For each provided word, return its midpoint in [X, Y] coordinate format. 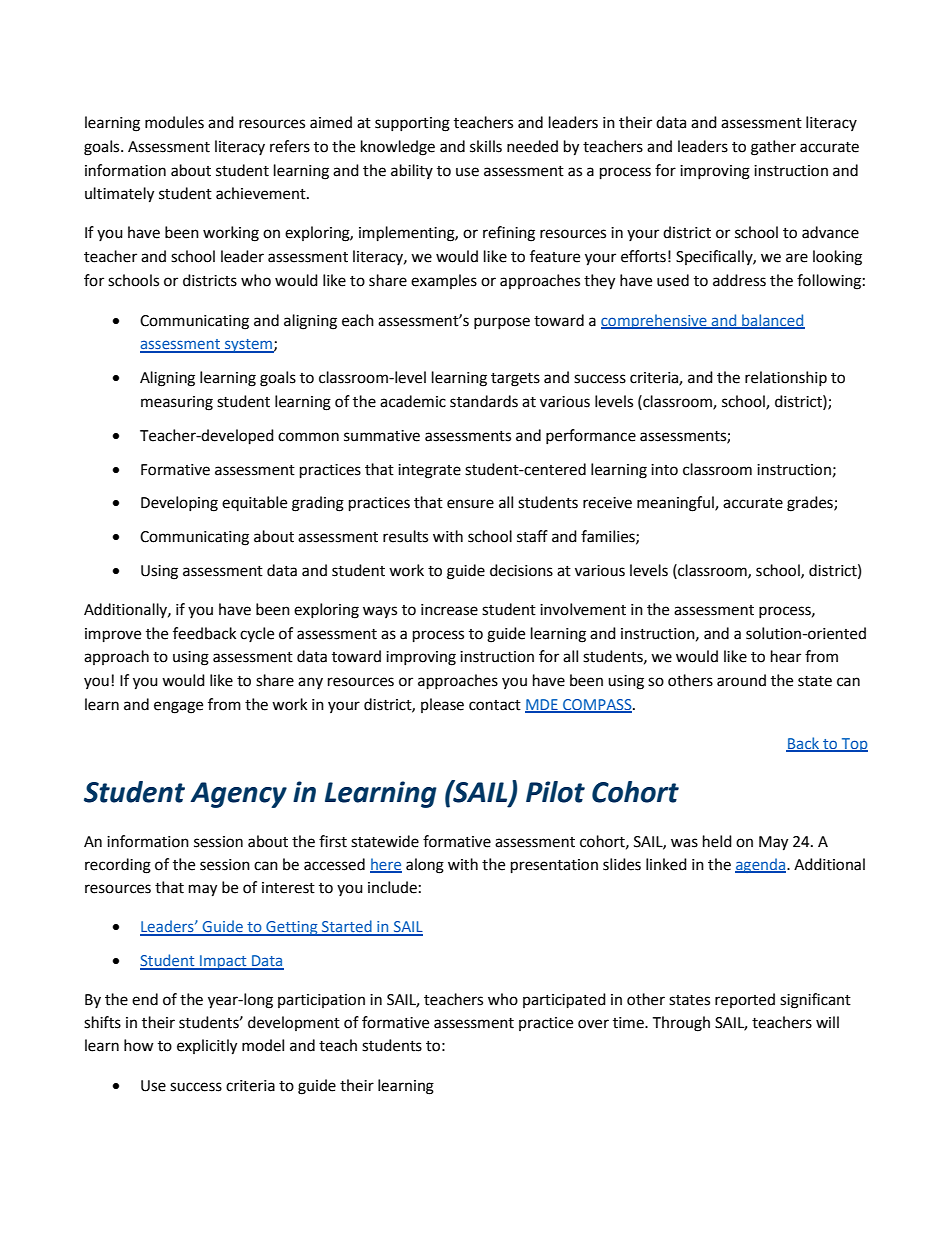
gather [773, 148]
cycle [257, 634]
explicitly [207, 1047]
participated [564, 1001]
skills [486, 146]
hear [786, 656]
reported [745, 1000]
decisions [521, 570]
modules [174, 122]
